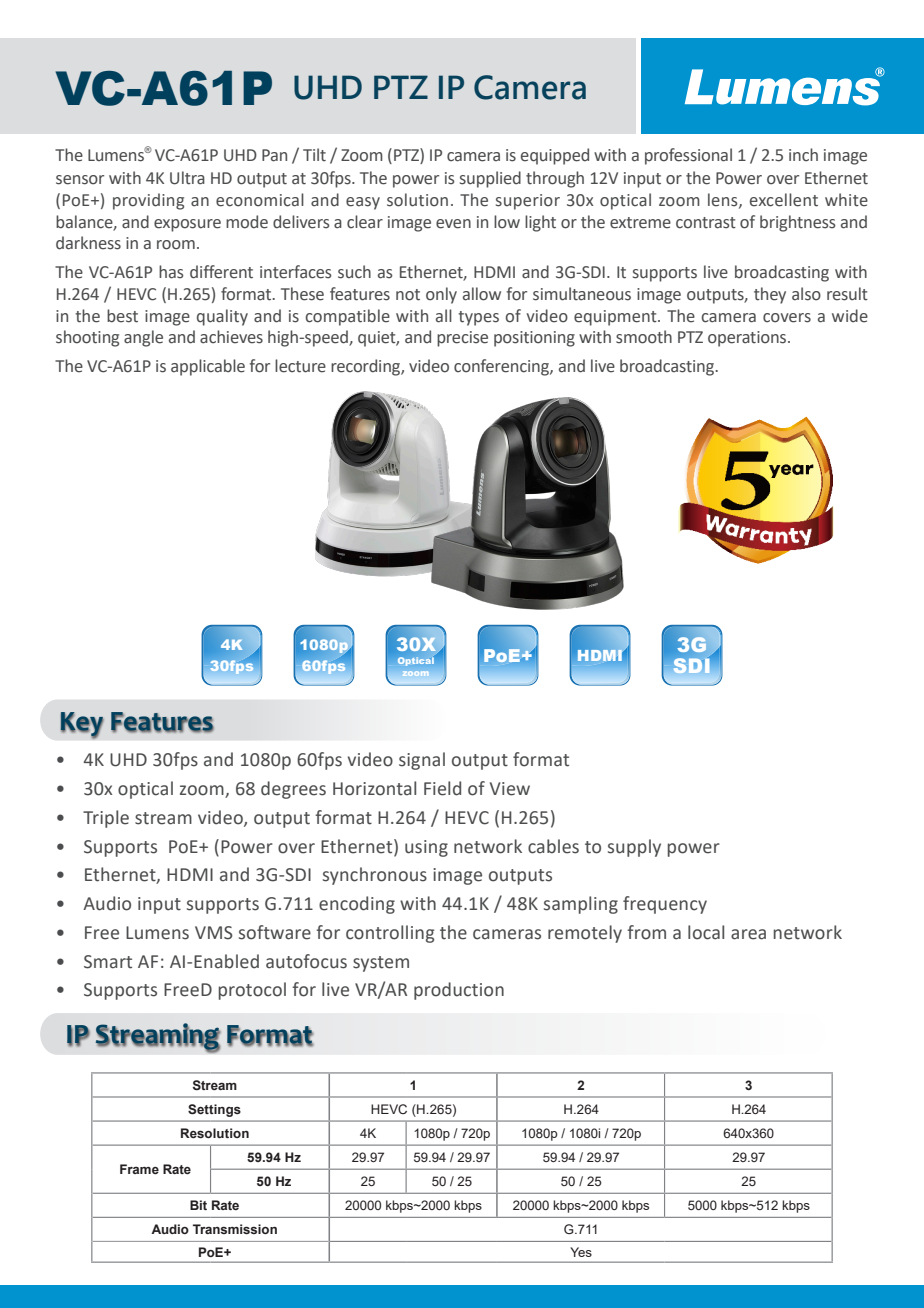 The image size is (924, 1308). Describe the element at coordinates (82, 725) in the image. I see `Key` at that location.
